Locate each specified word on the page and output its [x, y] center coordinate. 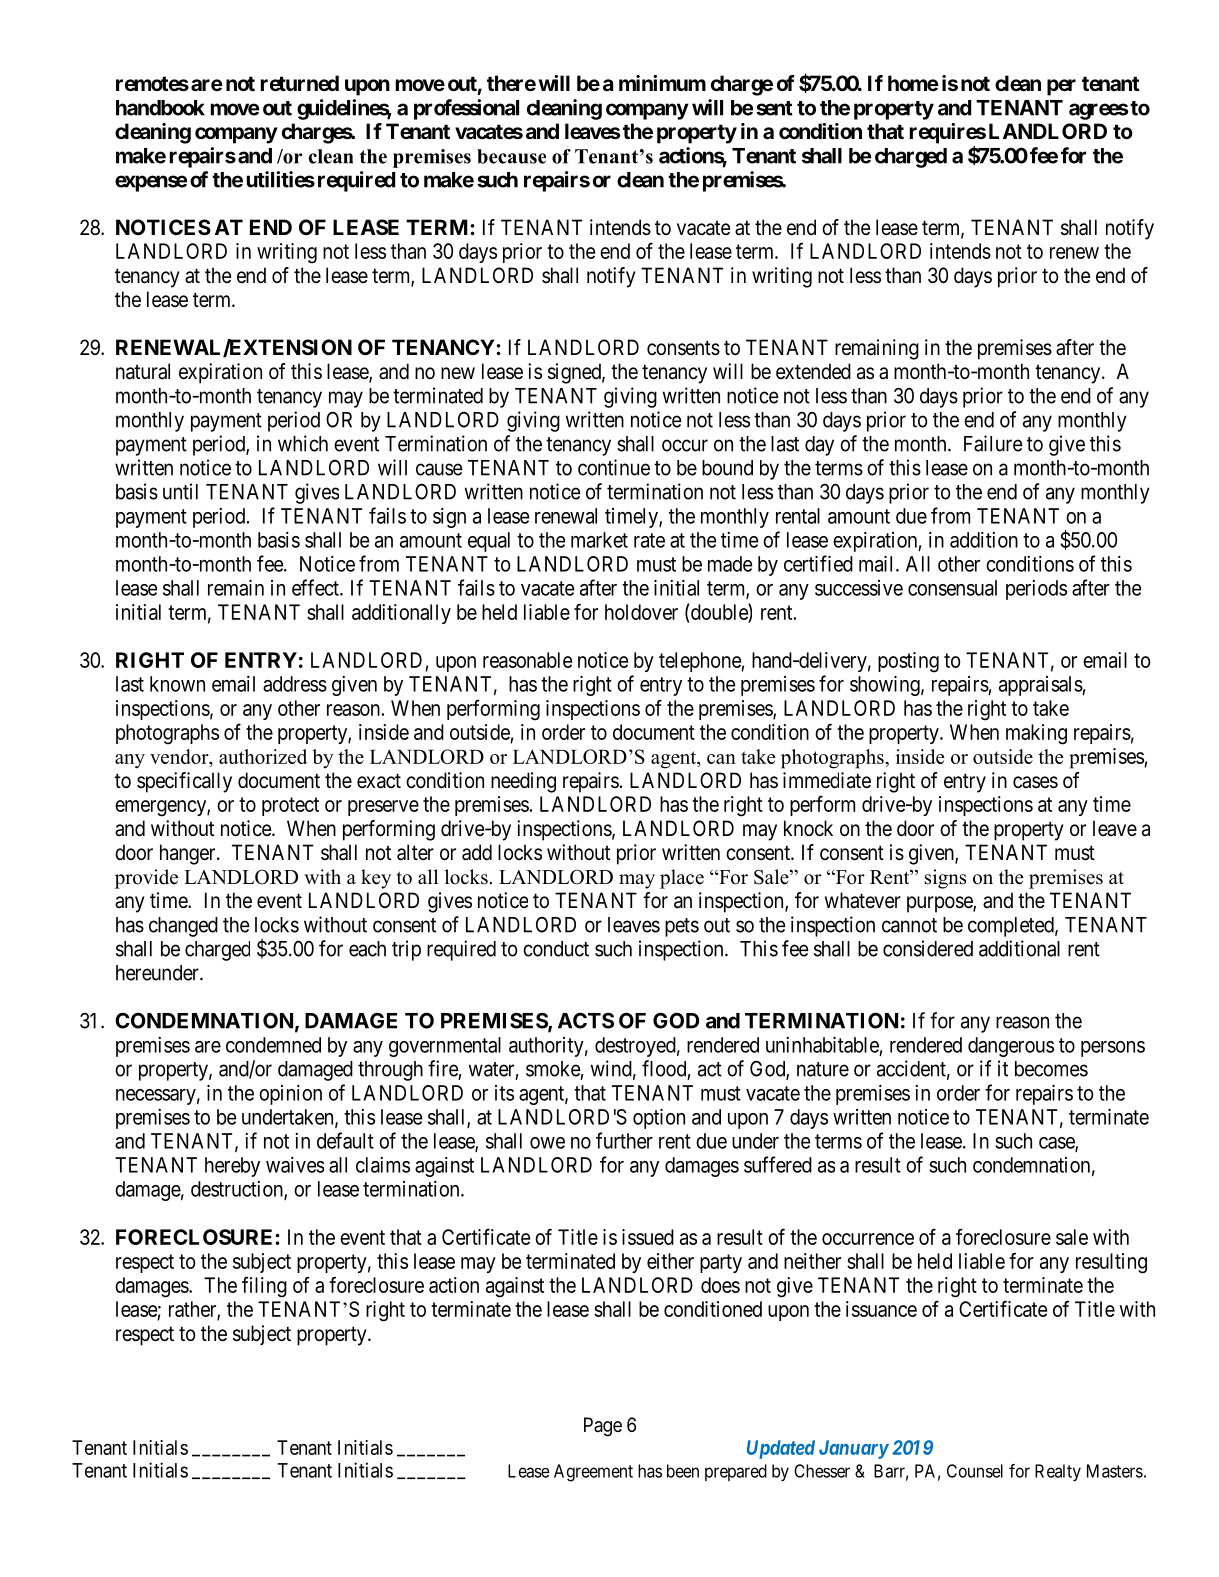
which [303, 443]
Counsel [975, 1471]
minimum [662, 83]
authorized [263, 756]
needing [523, 782]
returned [300, 83]
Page [603, 1427]
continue [614, 467]
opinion [290, 1095]
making [1036, 734]
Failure [993, 443]
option [659, 1119]
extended [813, 371]
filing [264, 1287]
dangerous [1011, 1047]
